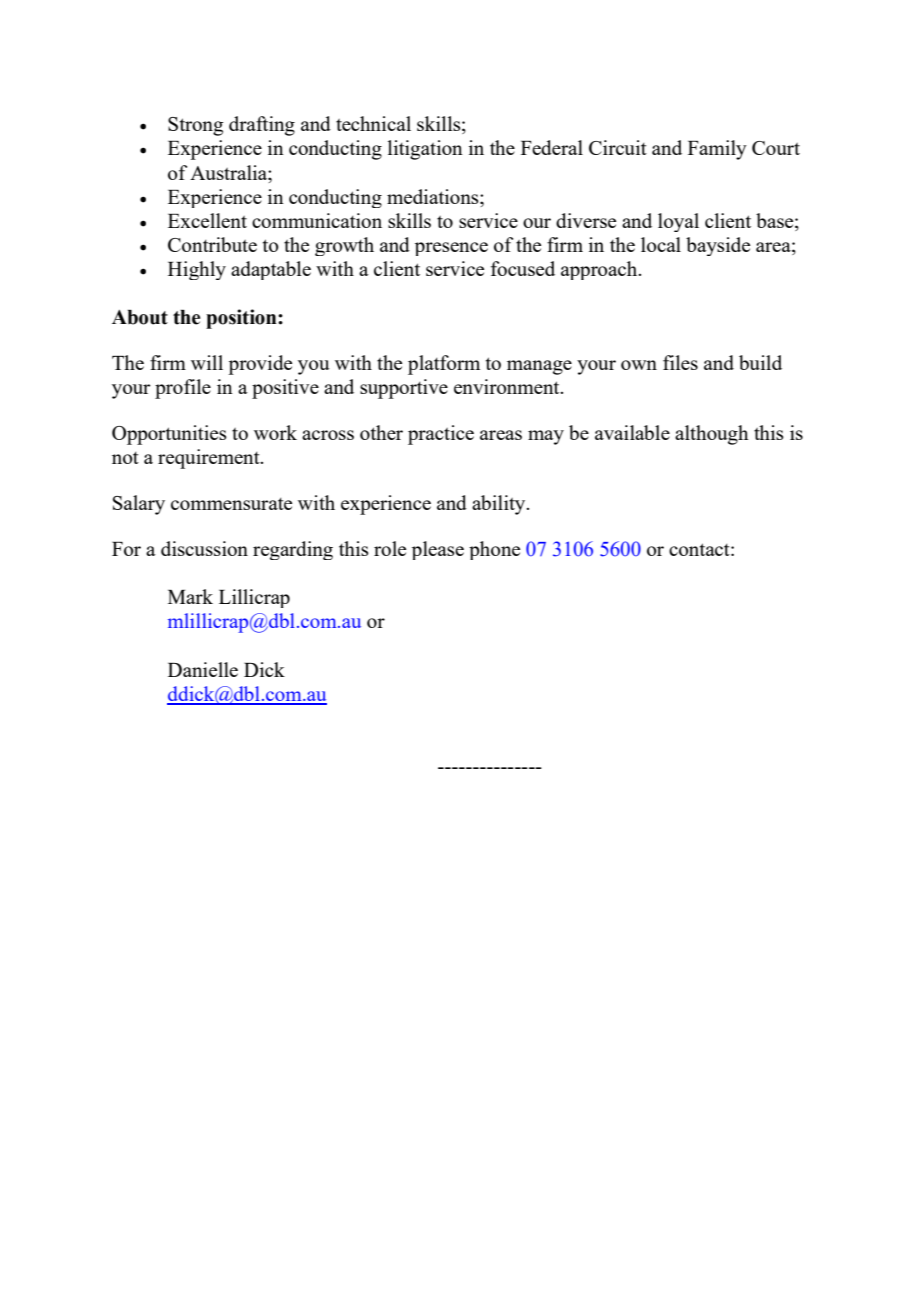  Describe the element at coordinates (425, 150) in the page. I see `litigation` at that location.
